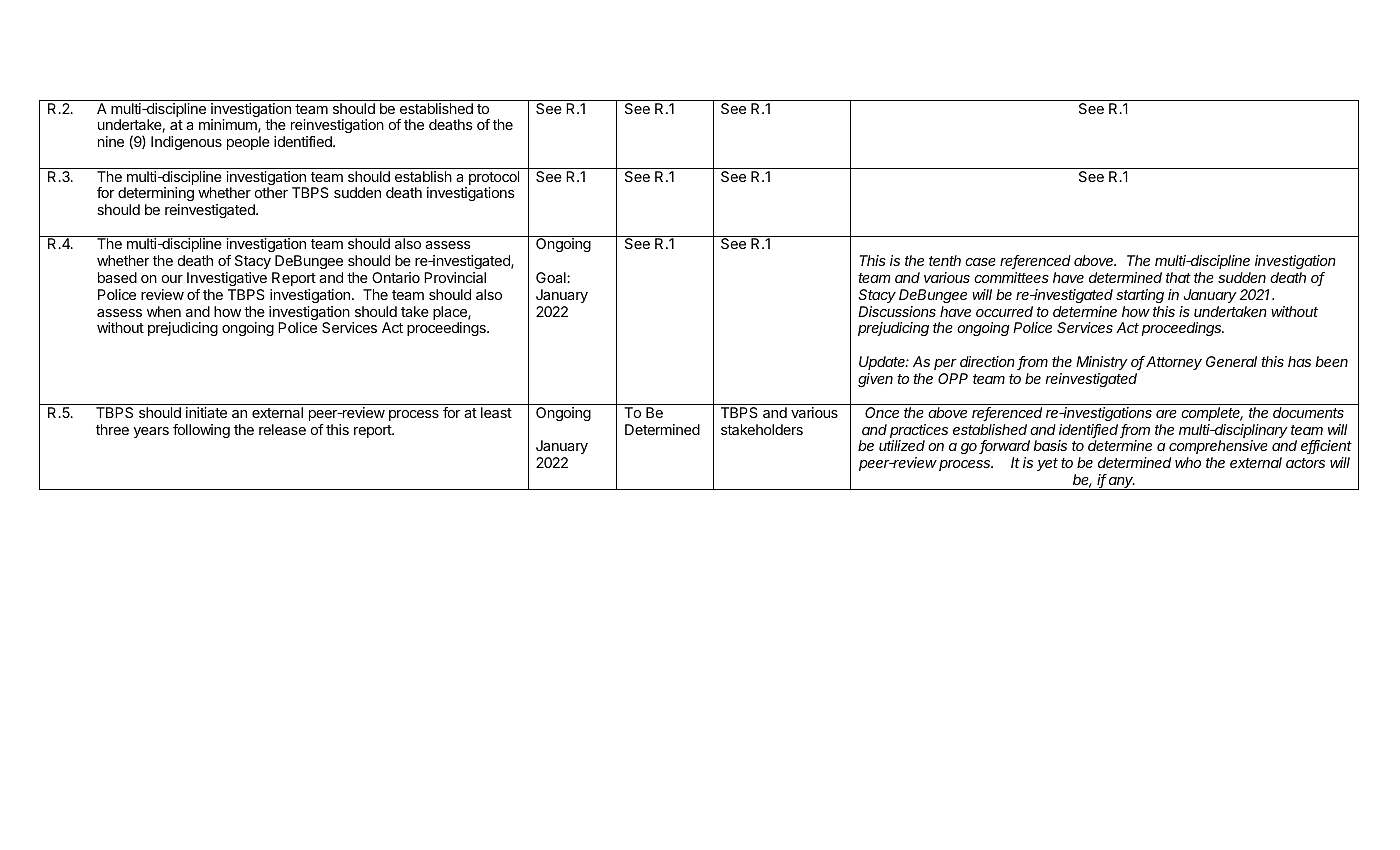 Image resolution: width=1400 pixels, height=850 pixels. I want to click on other, so click(271, 192).
